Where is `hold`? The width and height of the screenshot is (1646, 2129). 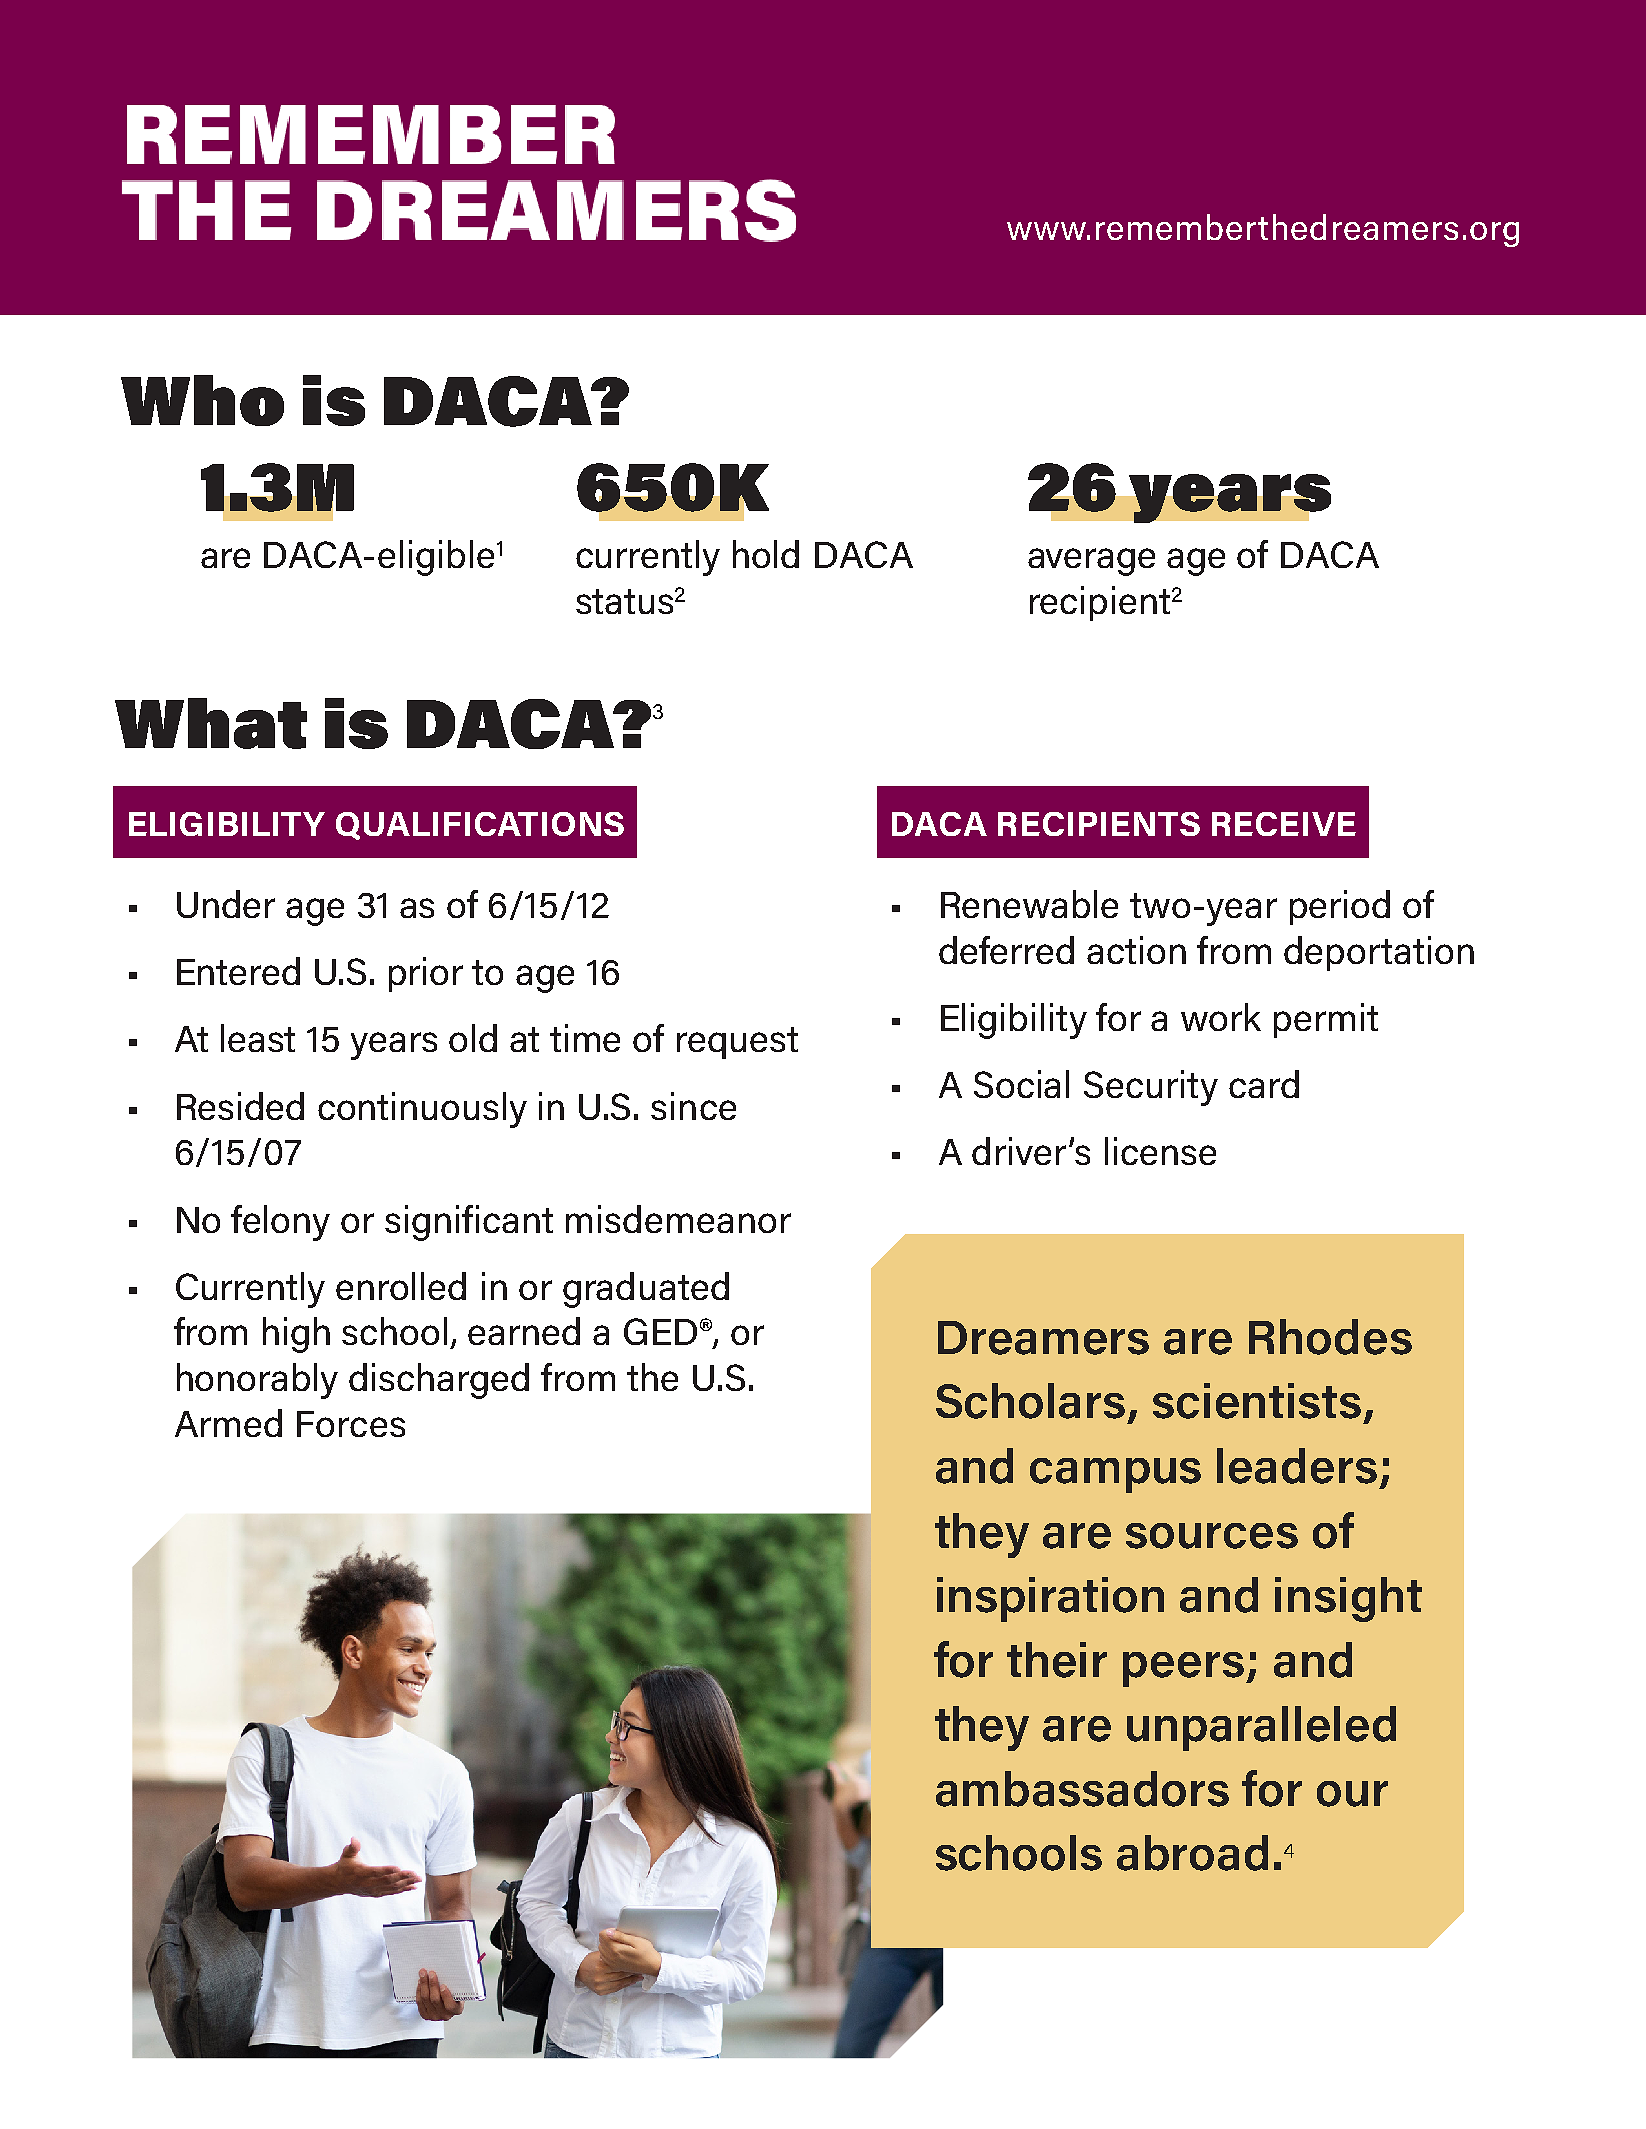
hold is located at coordinates (766, 554).
